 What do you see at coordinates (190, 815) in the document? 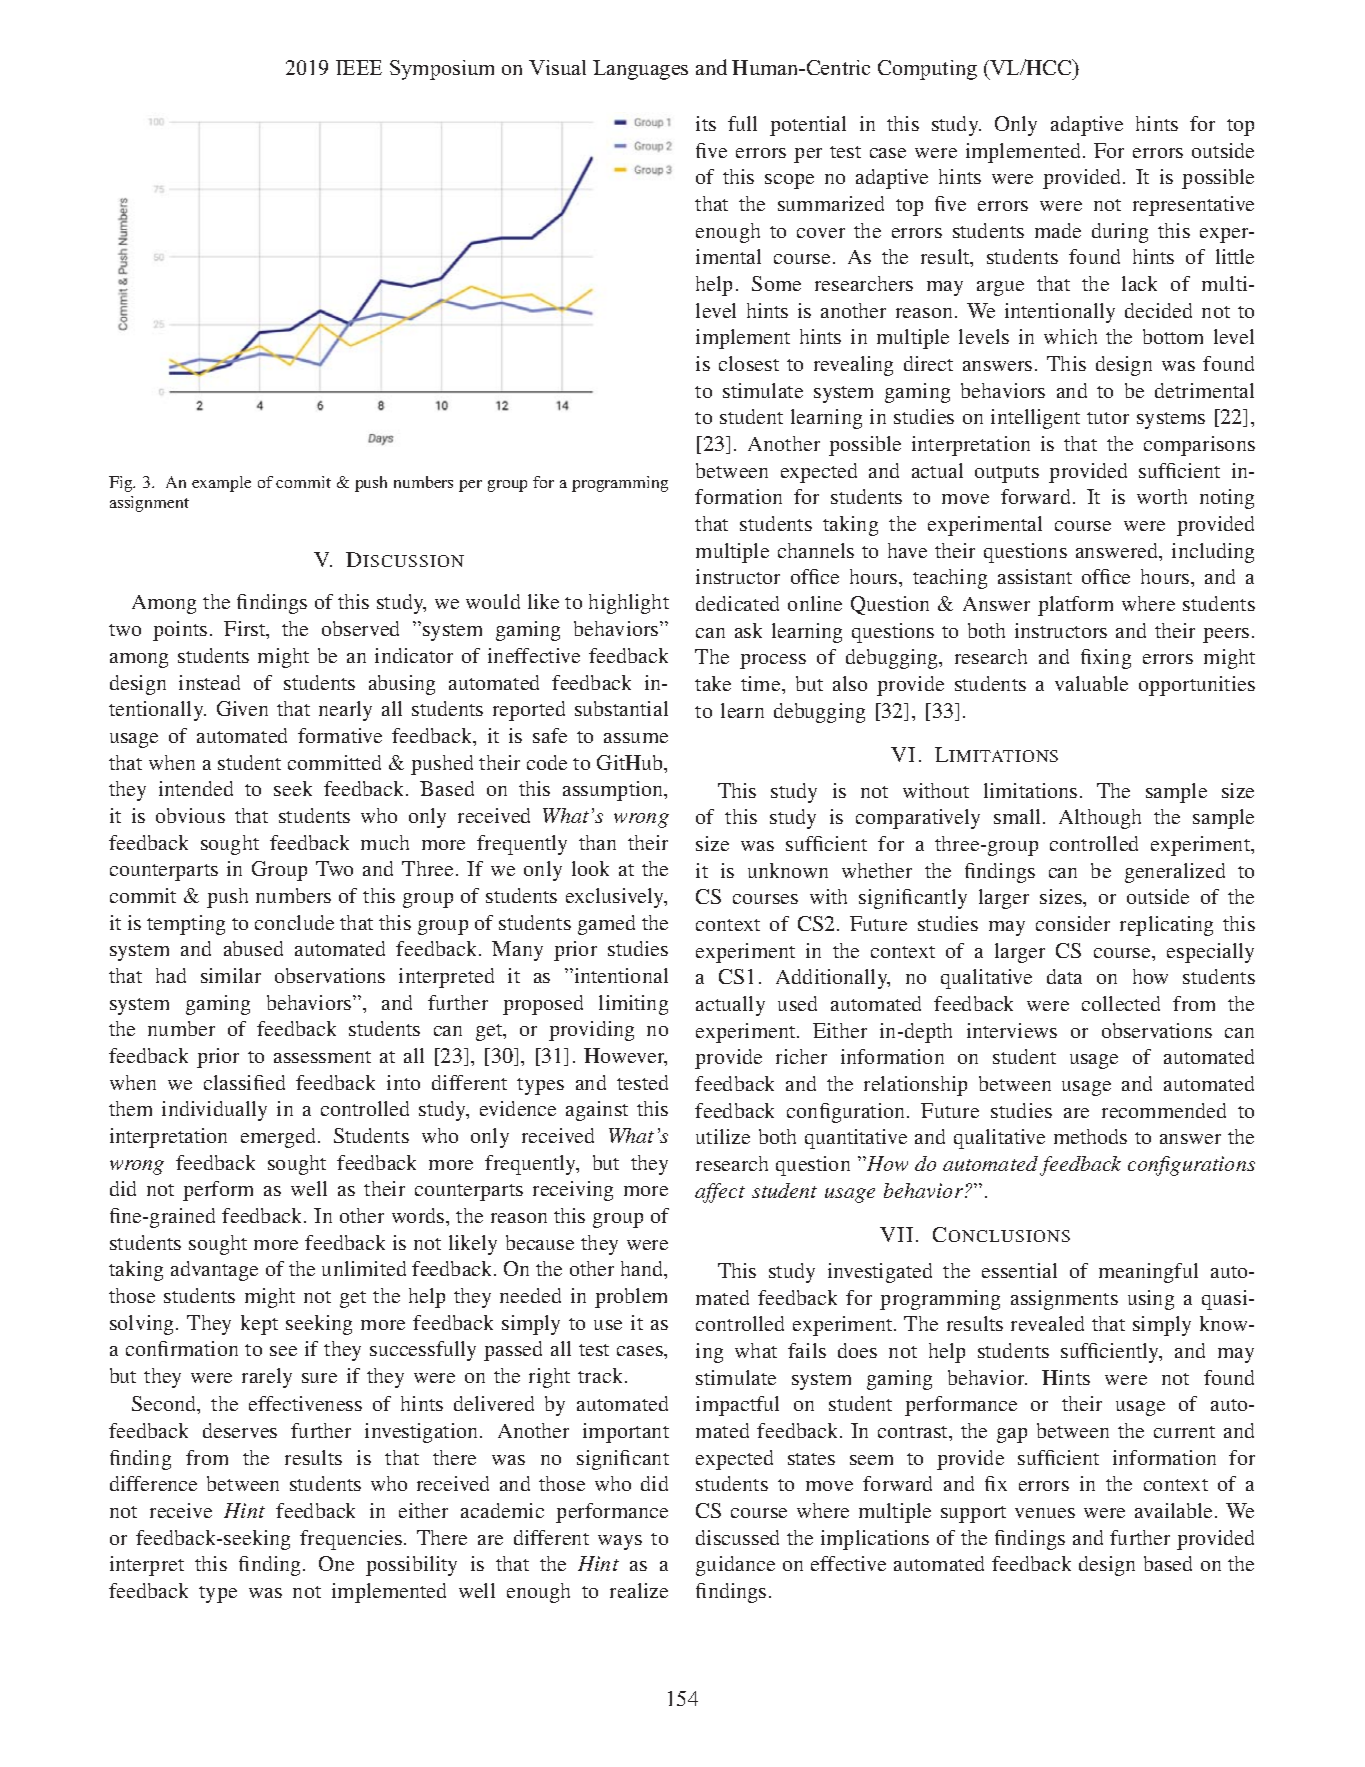
I see `obvious` at bounding box center [190, 815].
